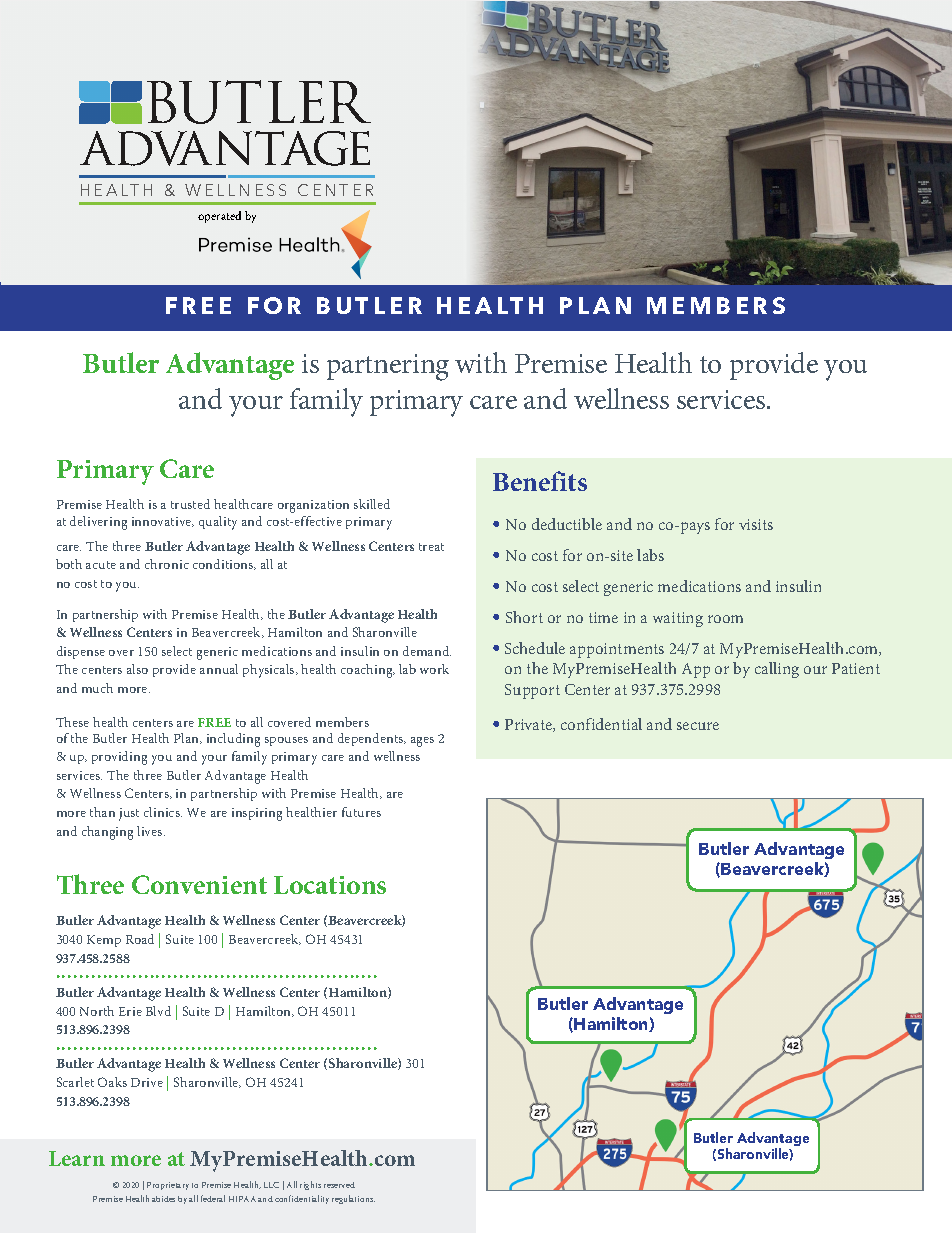 This screenshot has height=1233, width=952. What do you see at coordinates (330, 885) in the screenshot?
I see `Locations` at bounding box center [330, 885].
